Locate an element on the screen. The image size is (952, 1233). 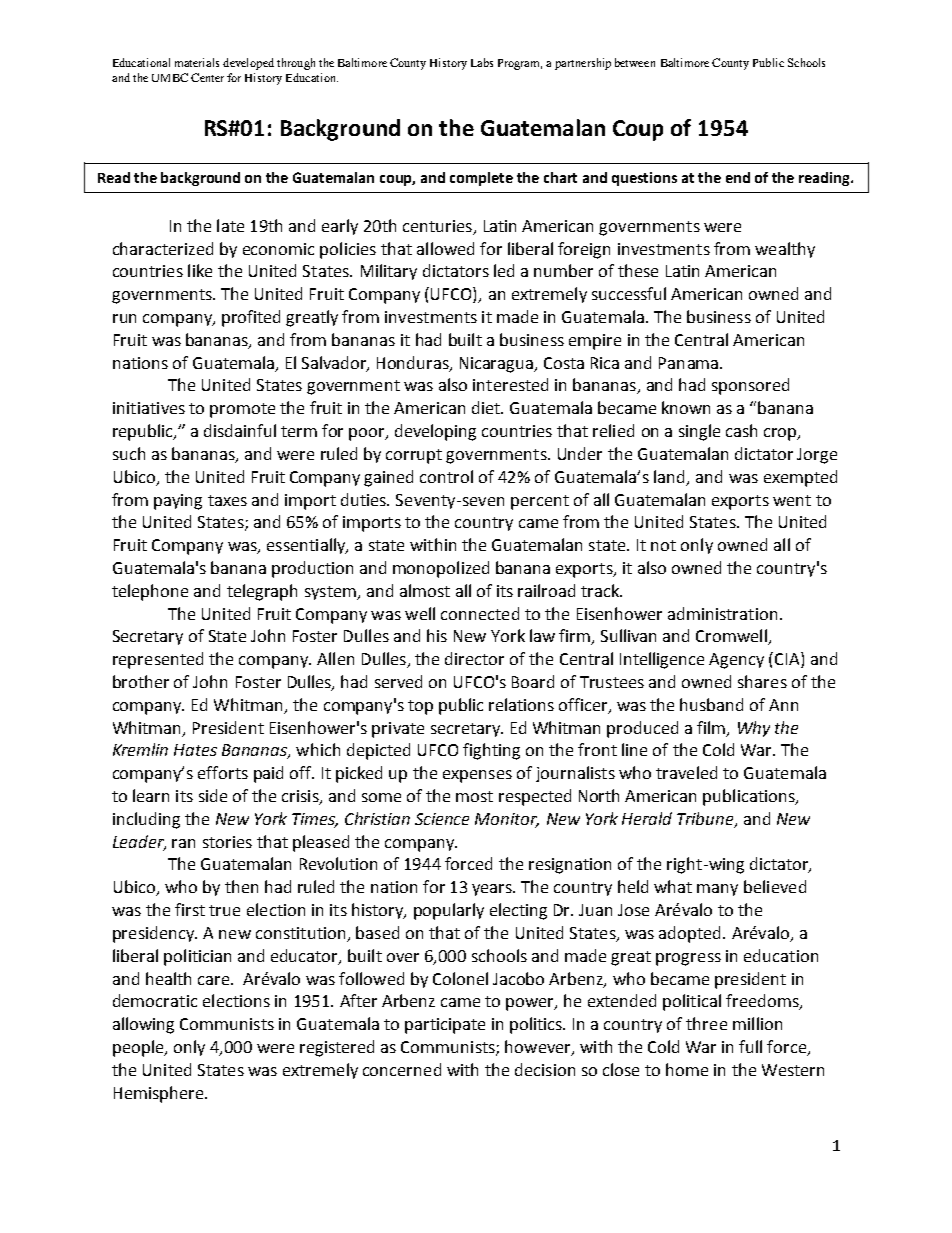
full is located at coordinates (750, 1046).
